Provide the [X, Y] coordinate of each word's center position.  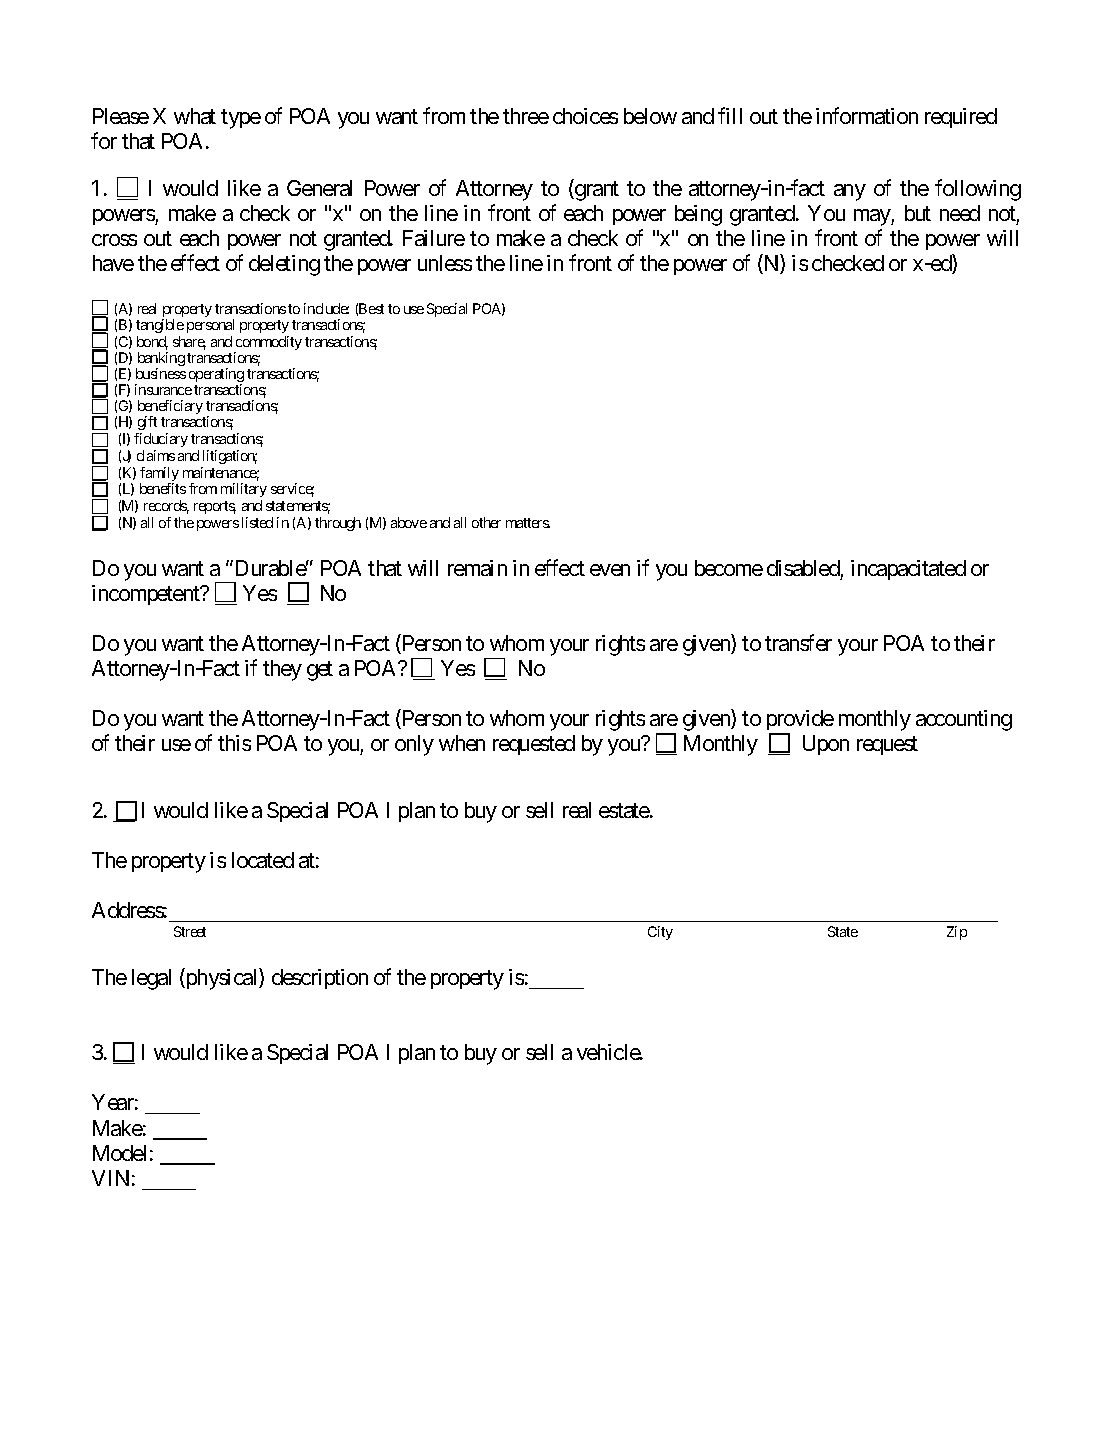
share [189, 343]
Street [190, 931]
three [526, 116]
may [873, 217]
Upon [826, 745]
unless [445, 263]
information [867, 115]
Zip [957, 933]
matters [528, 523]
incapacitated [908, 570]
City [660, 933]
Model [119, 1153]
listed [257, 522]
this [234, 743]
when [462, 743]
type [241, 119]
